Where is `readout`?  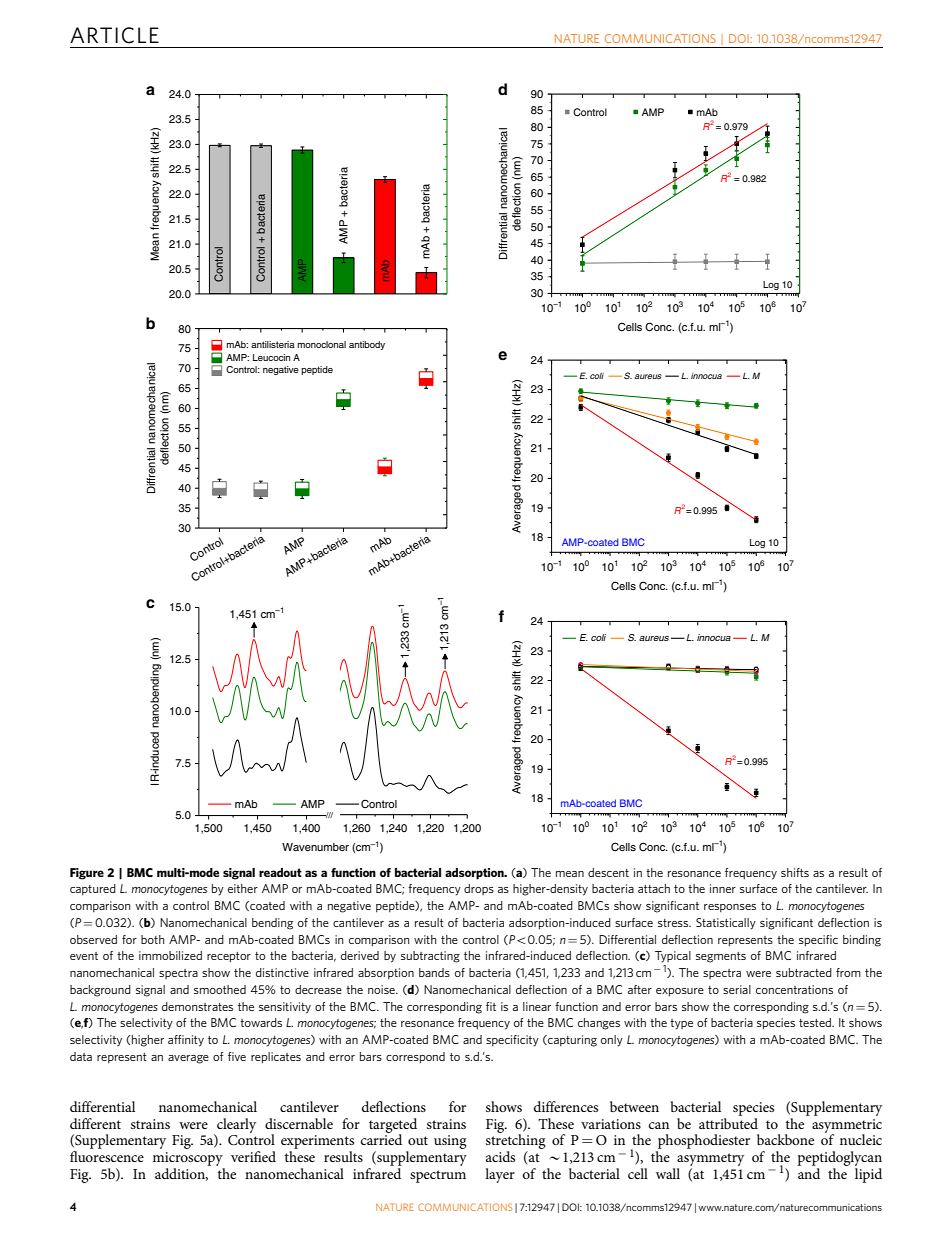 readout is located at coordinates (280, 872).
